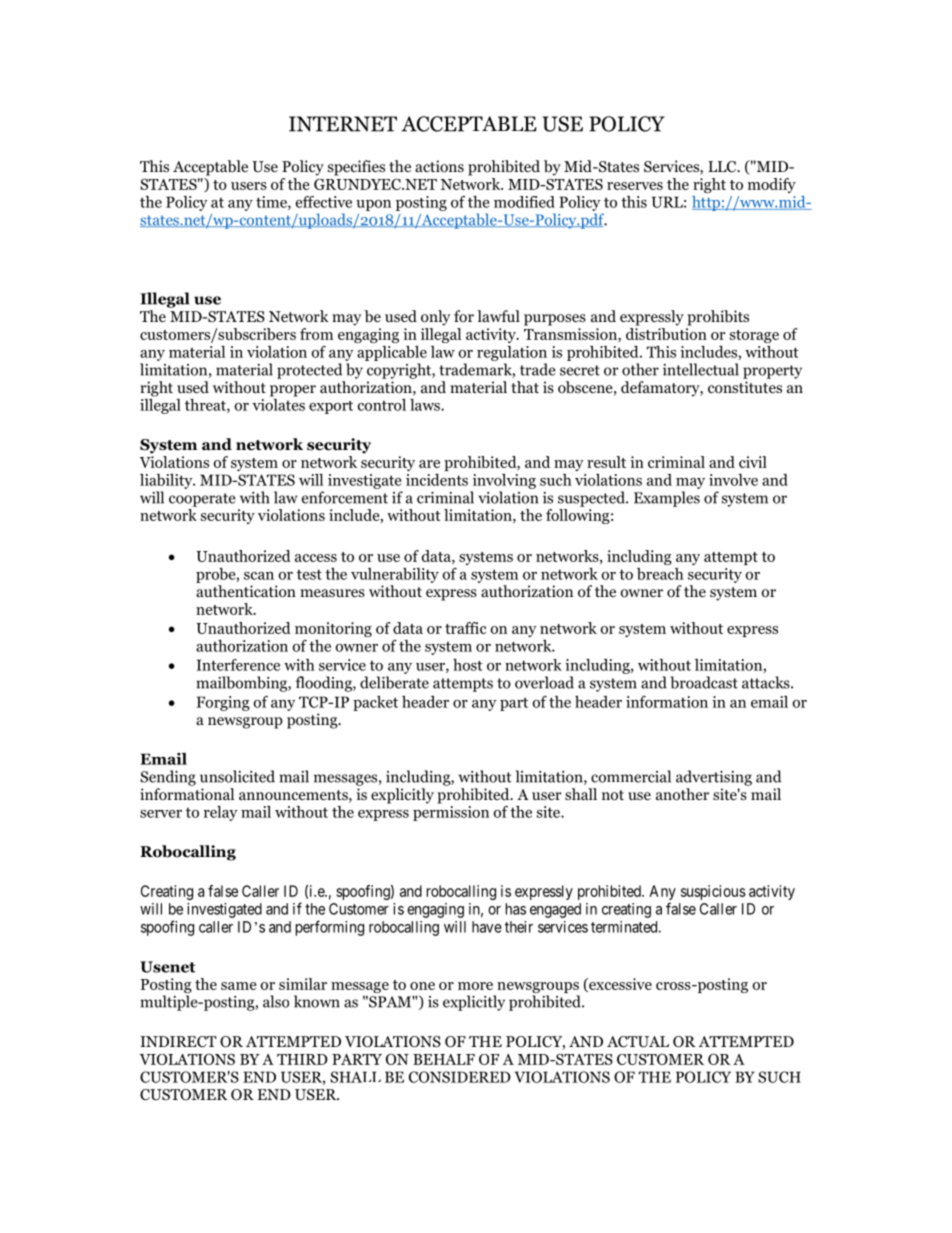 Image resolution: width=952 pixels, height=1233 pixels. What do you see at coordinates (435, 318) in the page?
I see `only` at bounding box center [435, 318].
